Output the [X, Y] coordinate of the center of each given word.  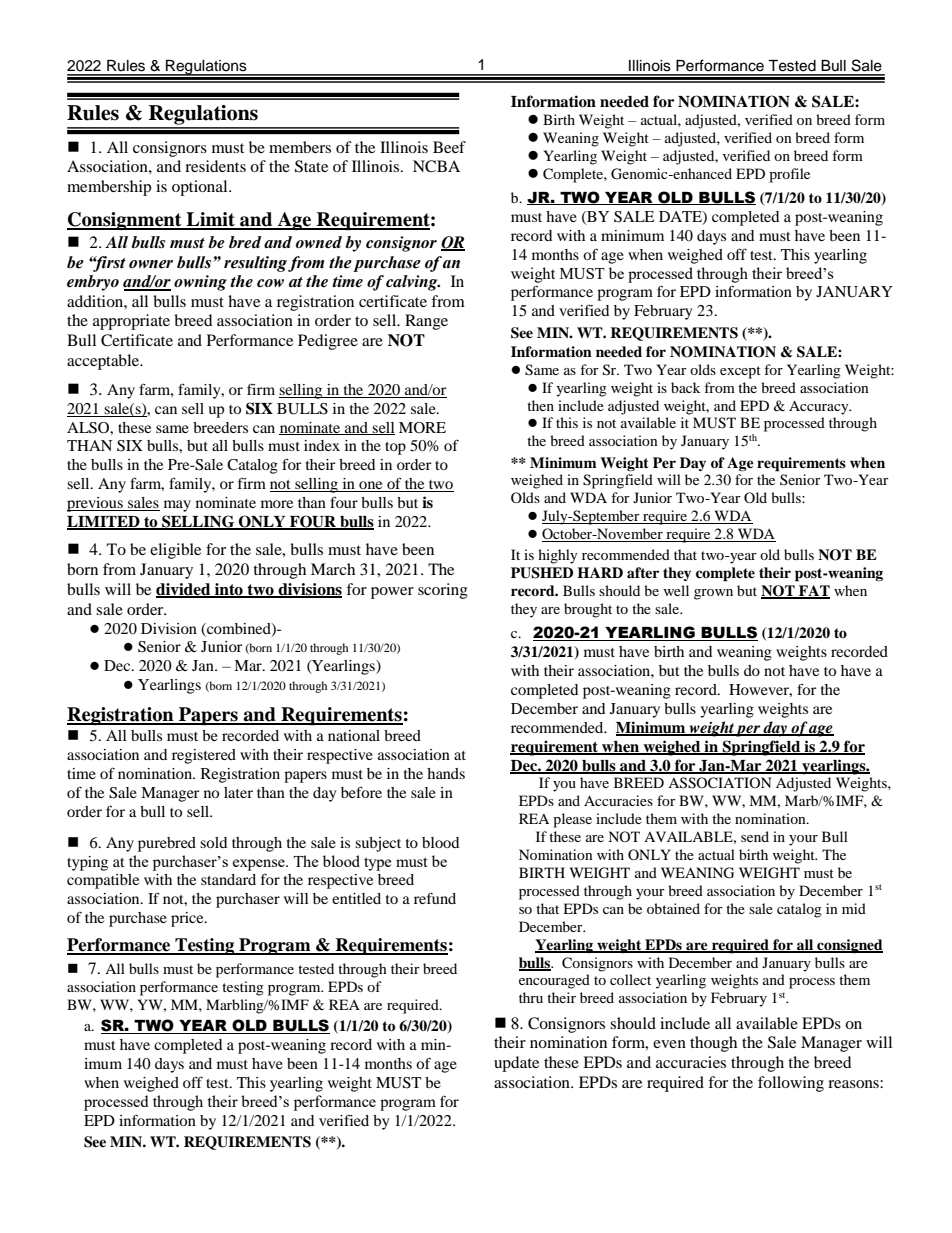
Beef [449, 147]
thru [531, 997]
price [188, 919]
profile [789, 175]
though [713, 1044]
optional [201, 188]
